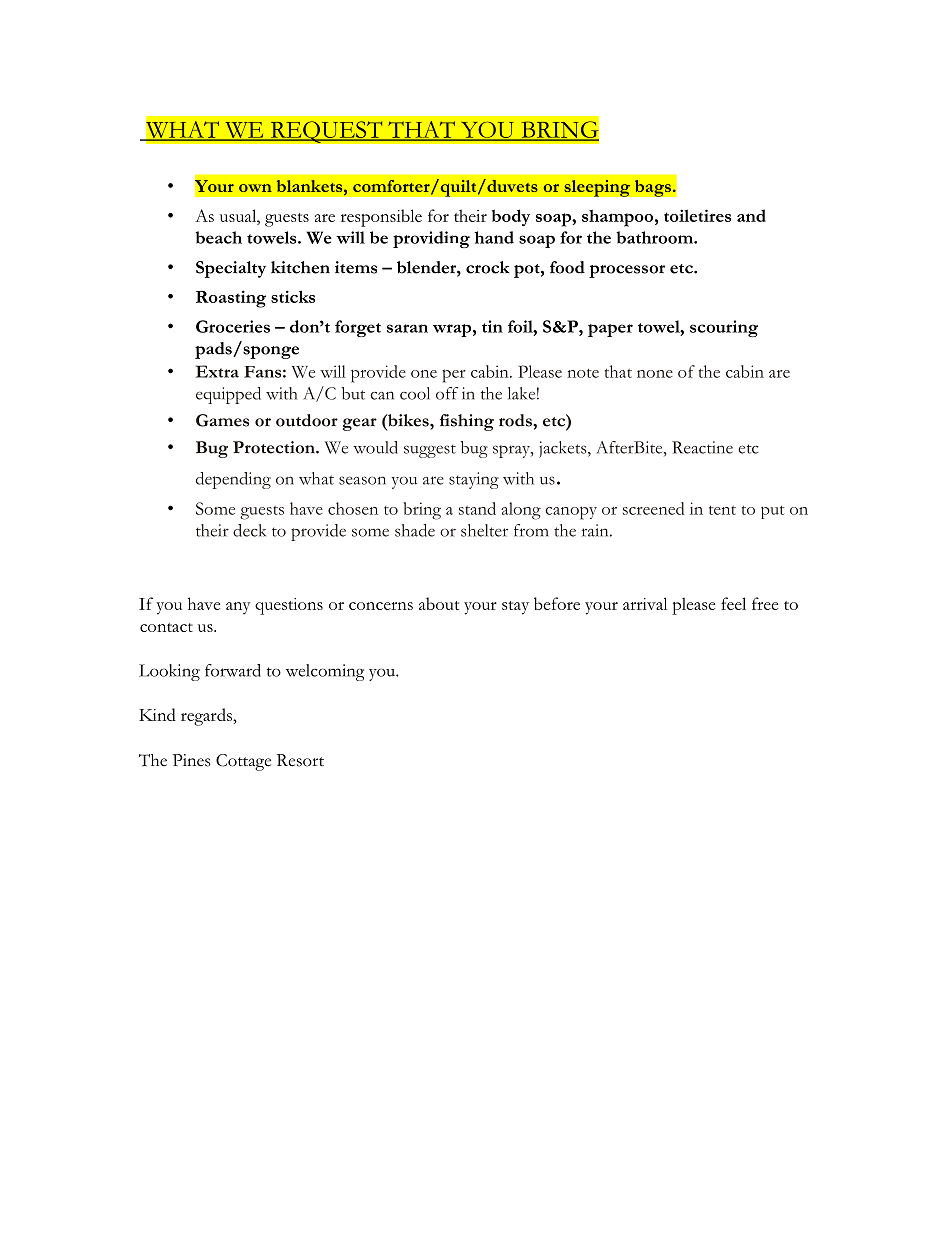 This screenshot has width=952, height=1233. What do you see at coordinates (207, 717) in the screenshot?
I see `regards` at bounding box center [207, 717].
